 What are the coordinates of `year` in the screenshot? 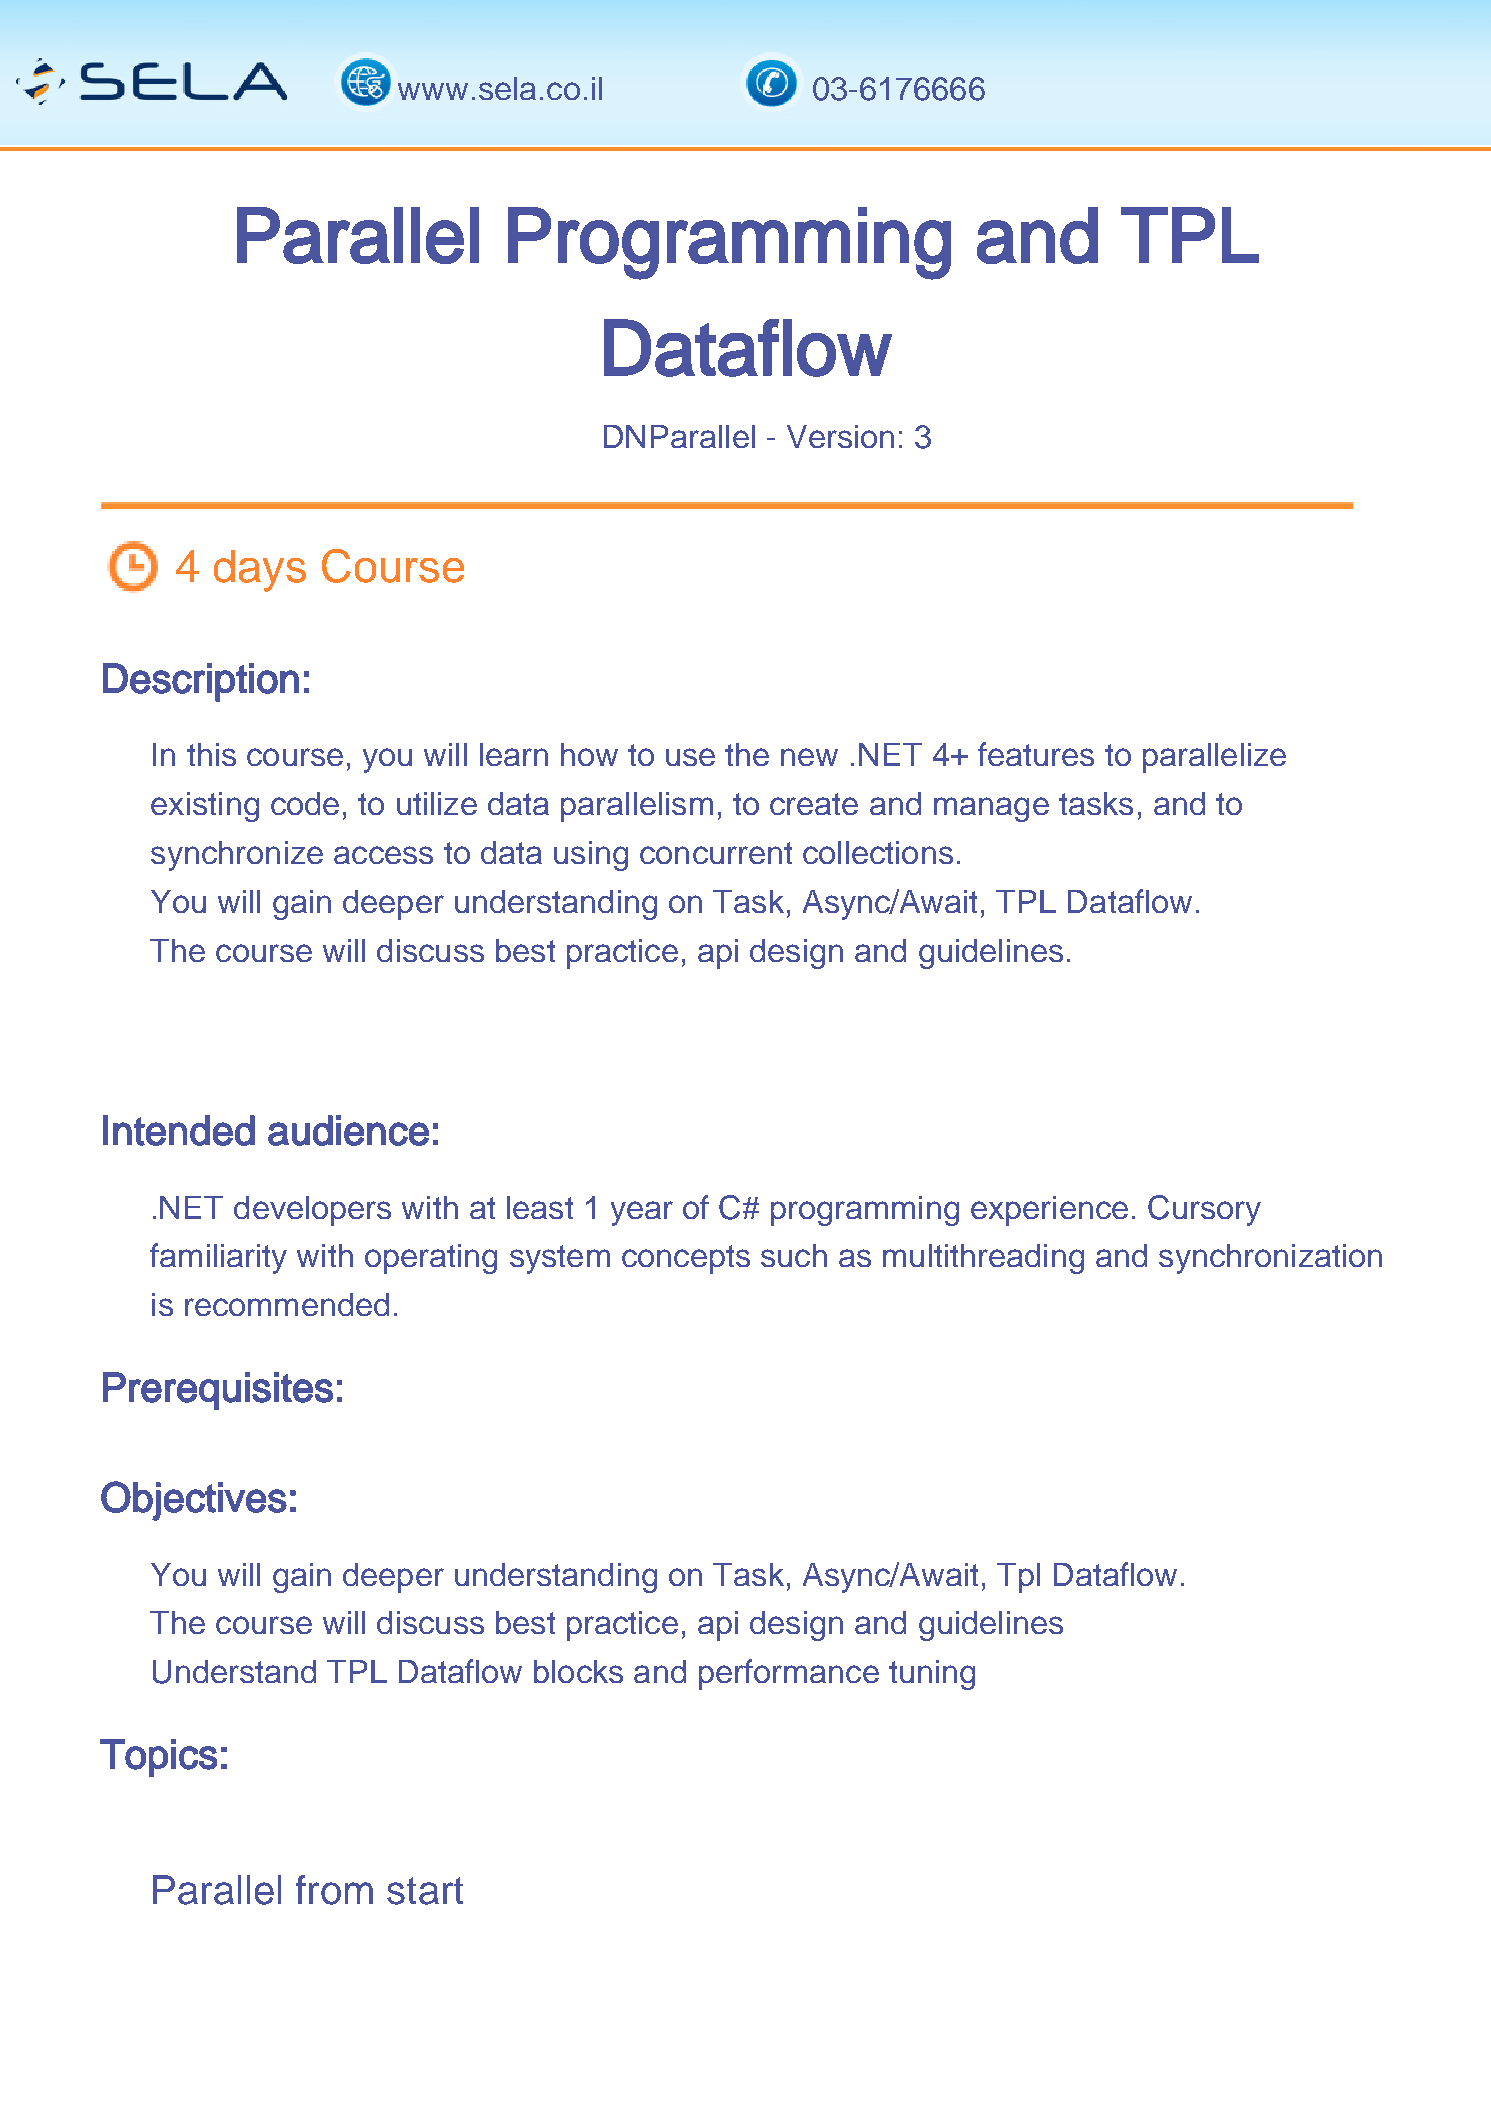 It's located at (642, 1213).
